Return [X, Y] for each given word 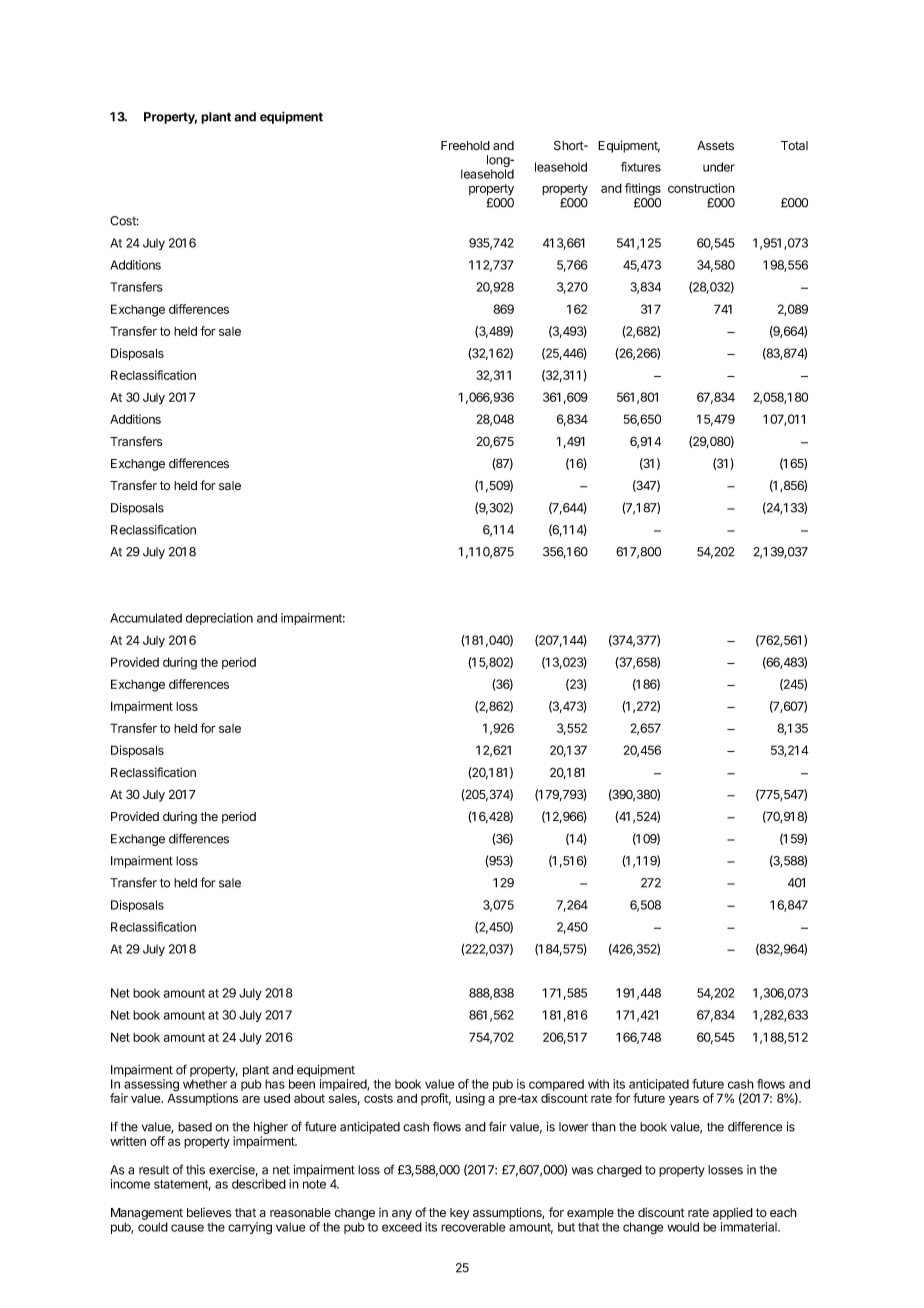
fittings [643, 189]
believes [209, 1212]
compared [556, 1086]
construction [701, 188]
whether [205, 1084]
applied [733, 1213]
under [719, 167]
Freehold [465, 146]
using [470, 1099]
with [598, 1084]
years [684, 1100]
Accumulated [146, 618]
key [459, 1214]
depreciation [219, 619]
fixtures [641, 167]
